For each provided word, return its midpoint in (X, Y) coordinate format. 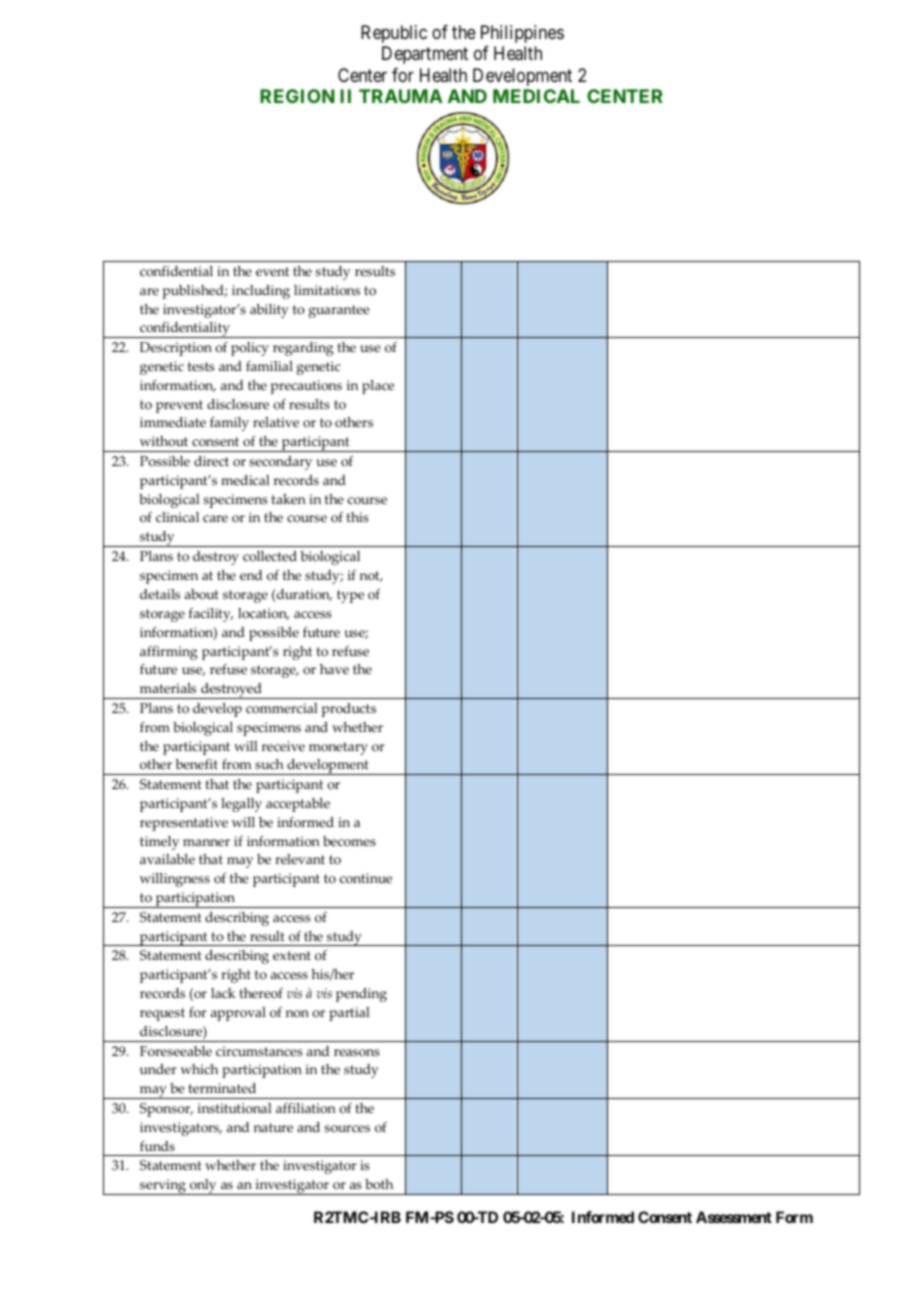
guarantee (339, 311)
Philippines (522, 34)
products (349, 710)
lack (223, 993)
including (261, 292)
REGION (297, 96)
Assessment (734, 1217)
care (215, 518)
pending (361, 995)
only (203, 1187)
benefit (197, 763)
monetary (338, 748)
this (357, 517)
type (350, 596)
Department (425, 55)
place (378, 387)
